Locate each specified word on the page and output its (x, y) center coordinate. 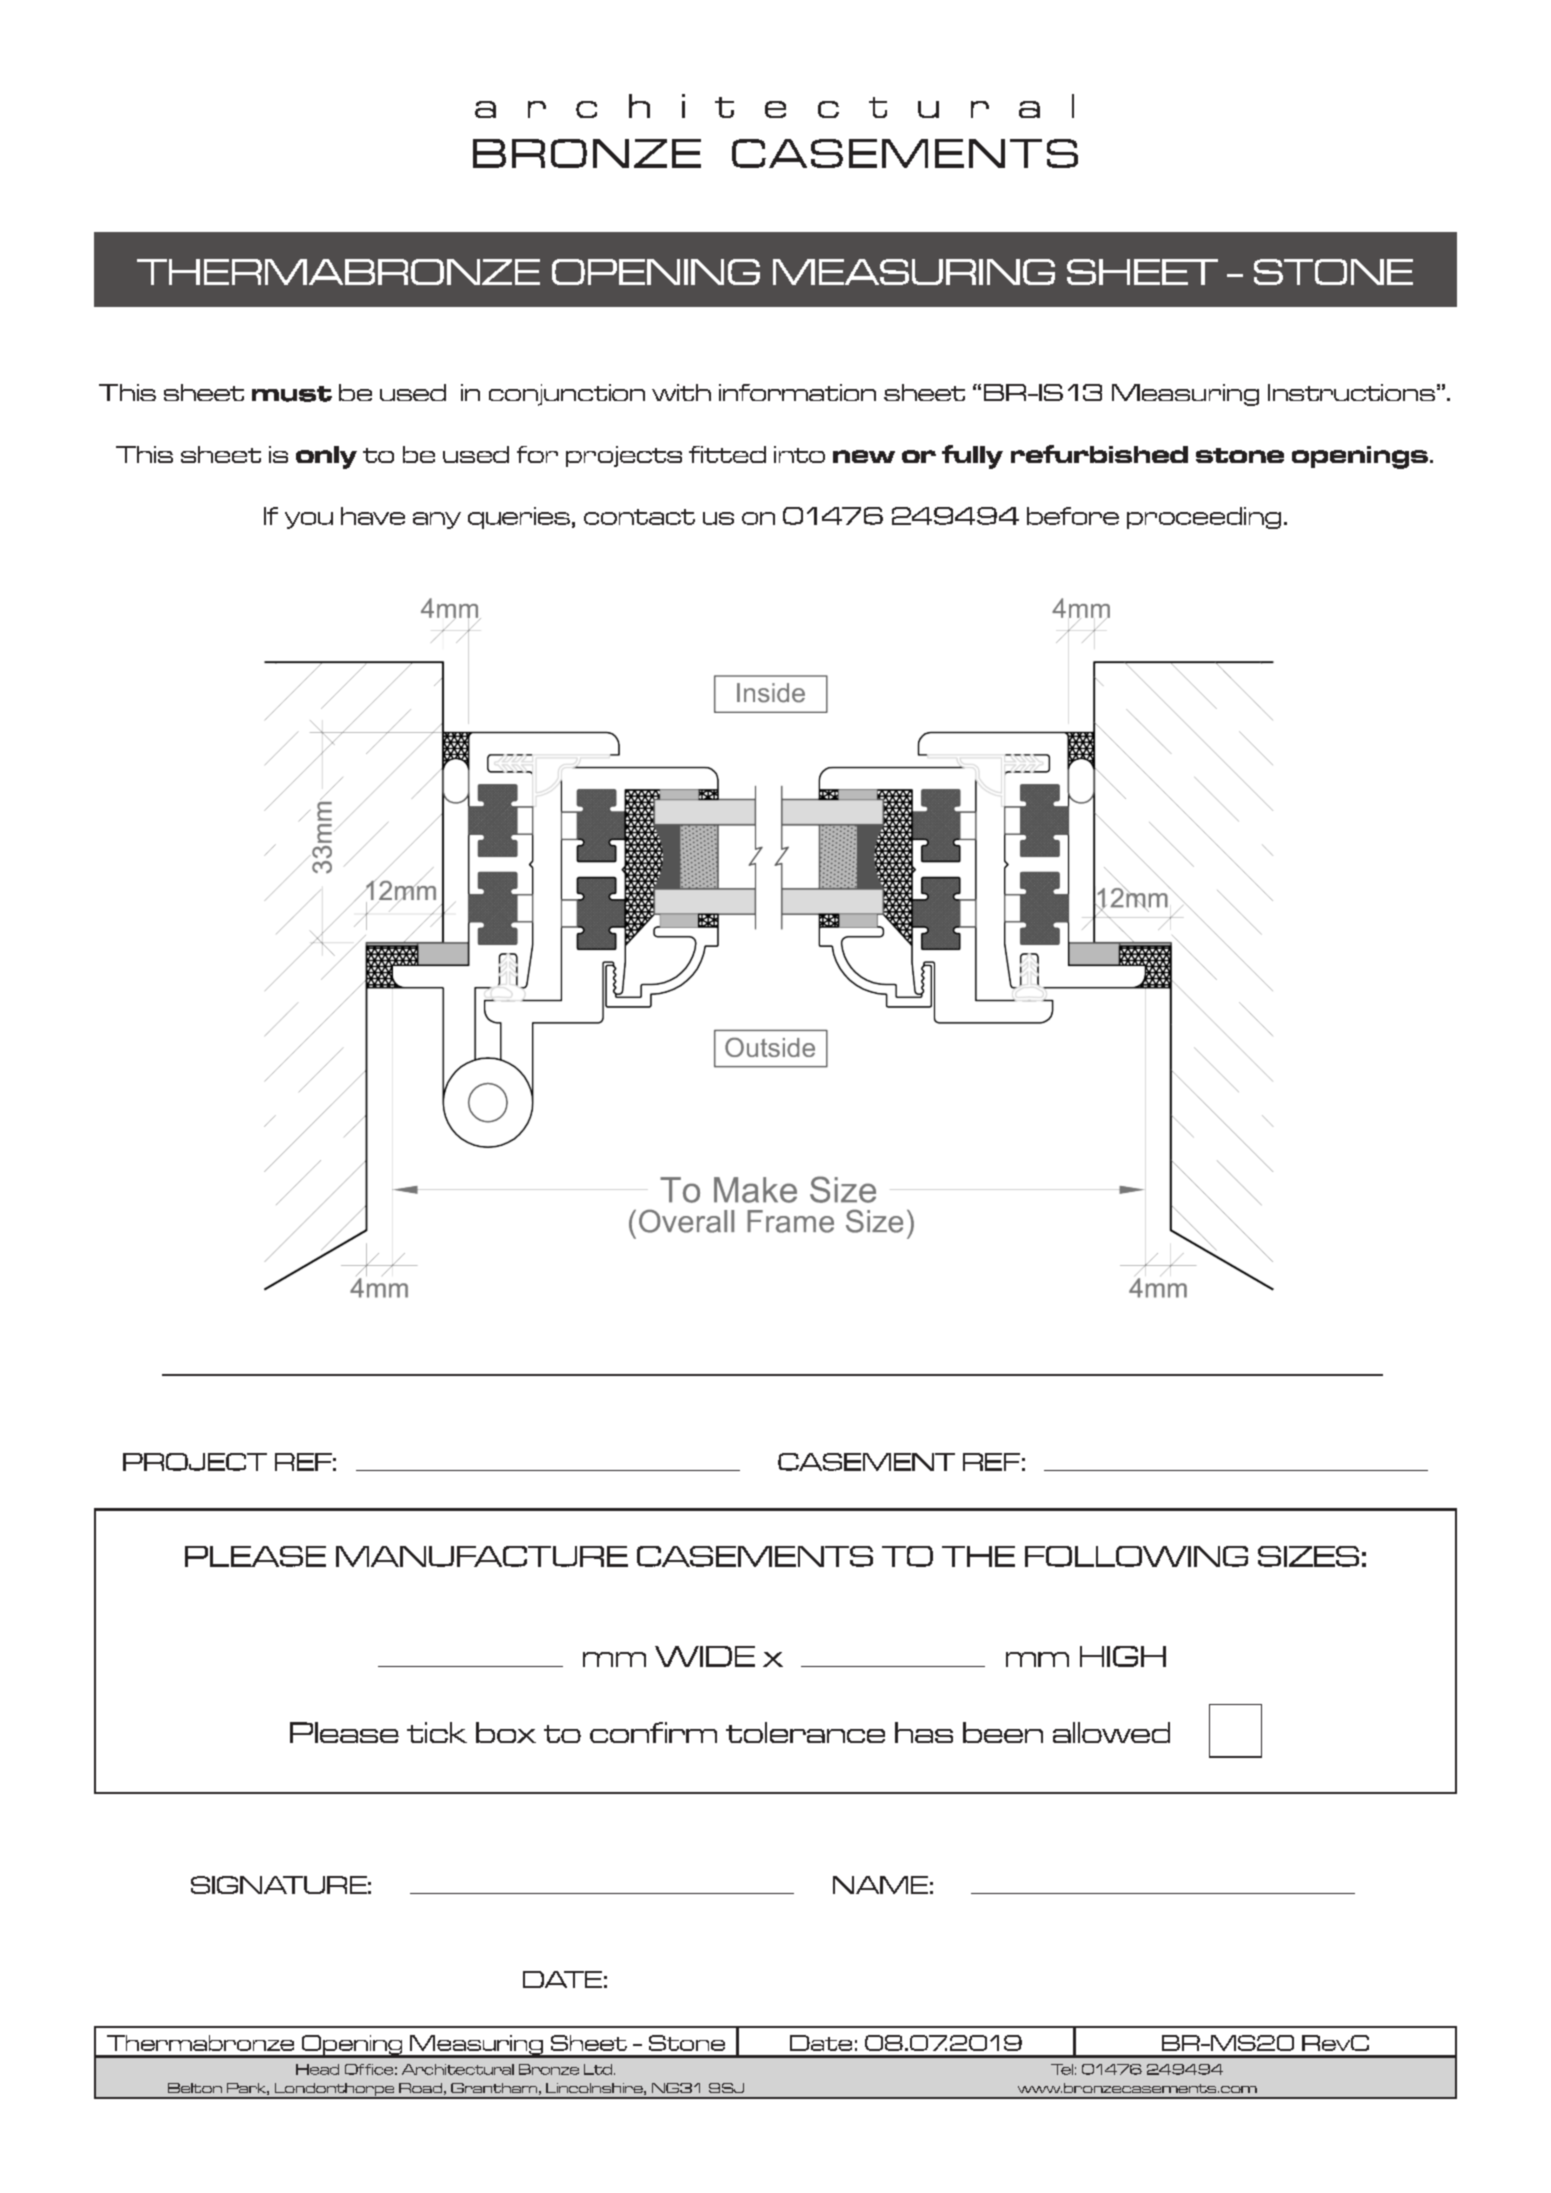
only (326, 457)
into (799, 454)
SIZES (1308, 1556)
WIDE (705, 1656)
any (437, 520)
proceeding (1204, 518)
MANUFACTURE (482, 1556)
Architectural (458, 2069)
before (1073, 516)
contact (639, 517)
